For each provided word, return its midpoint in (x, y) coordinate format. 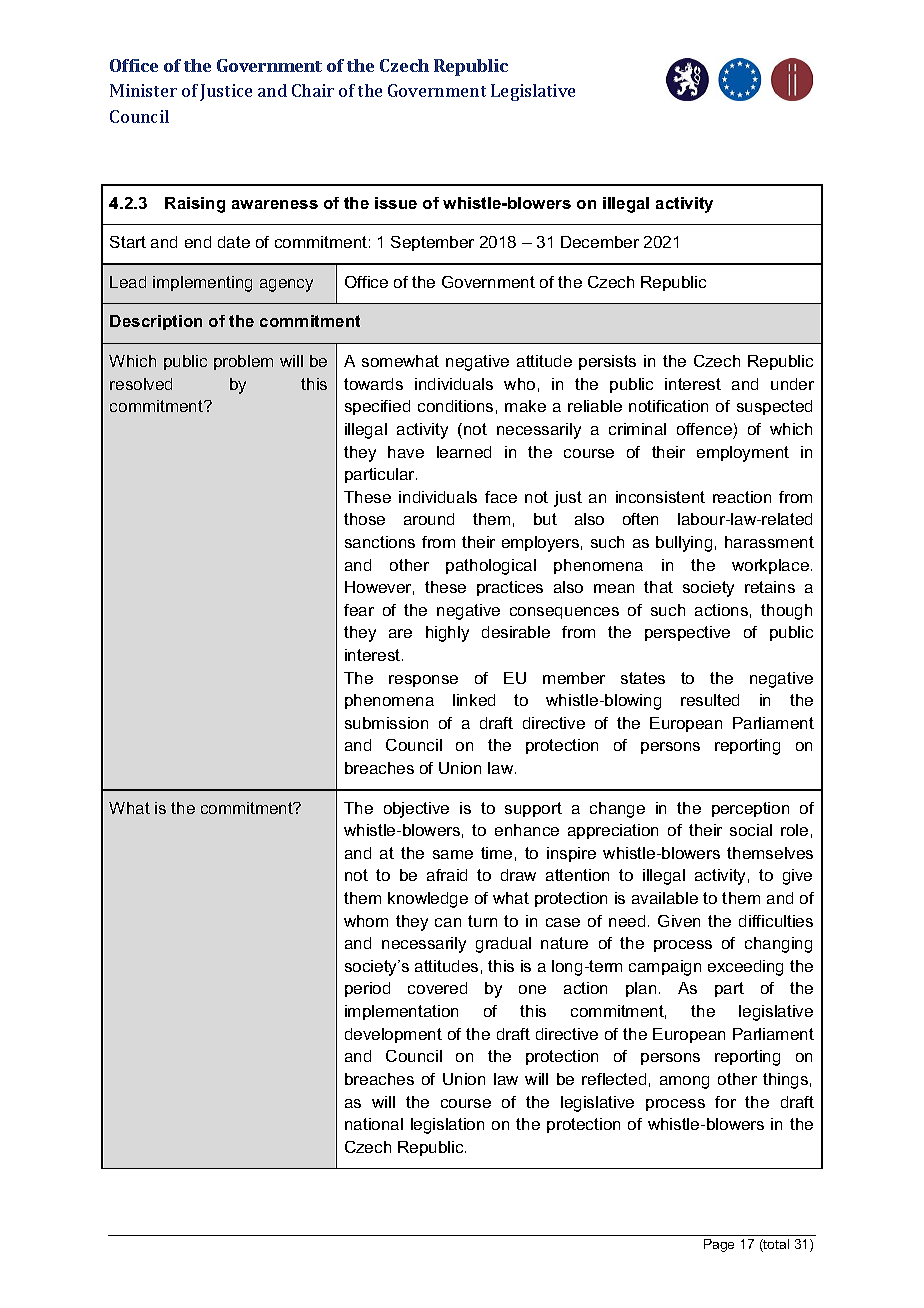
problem (243, 362)
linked (474, 700)
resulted (710, 700)
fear (359, 610)
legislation (447, 1126)
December (600, 242)
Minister (143, 90)
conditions (455, 406)
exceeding (745, 968)
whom (366, 921)
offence (704, 429)
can (448, 922)
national (374, 1124)
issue (396, 203)
